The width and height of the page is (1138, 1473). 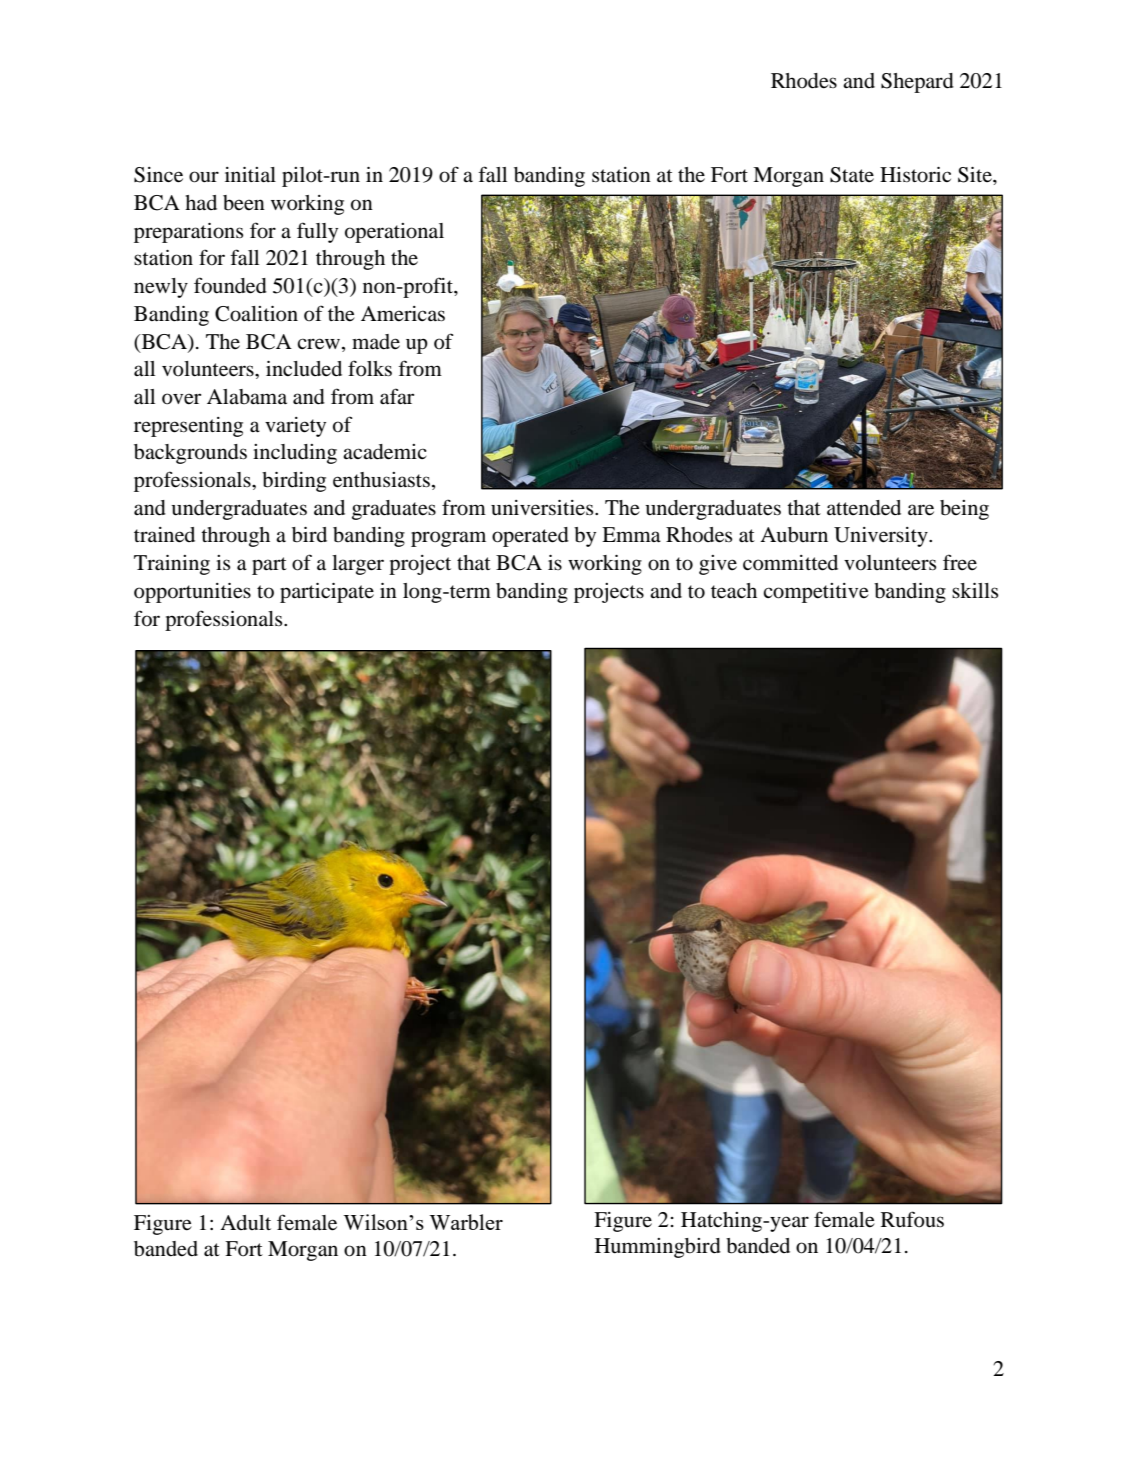 What do you see at coordinates (192, 593) in the page?
I see `opportunities` at bounding box center [192, 593].
